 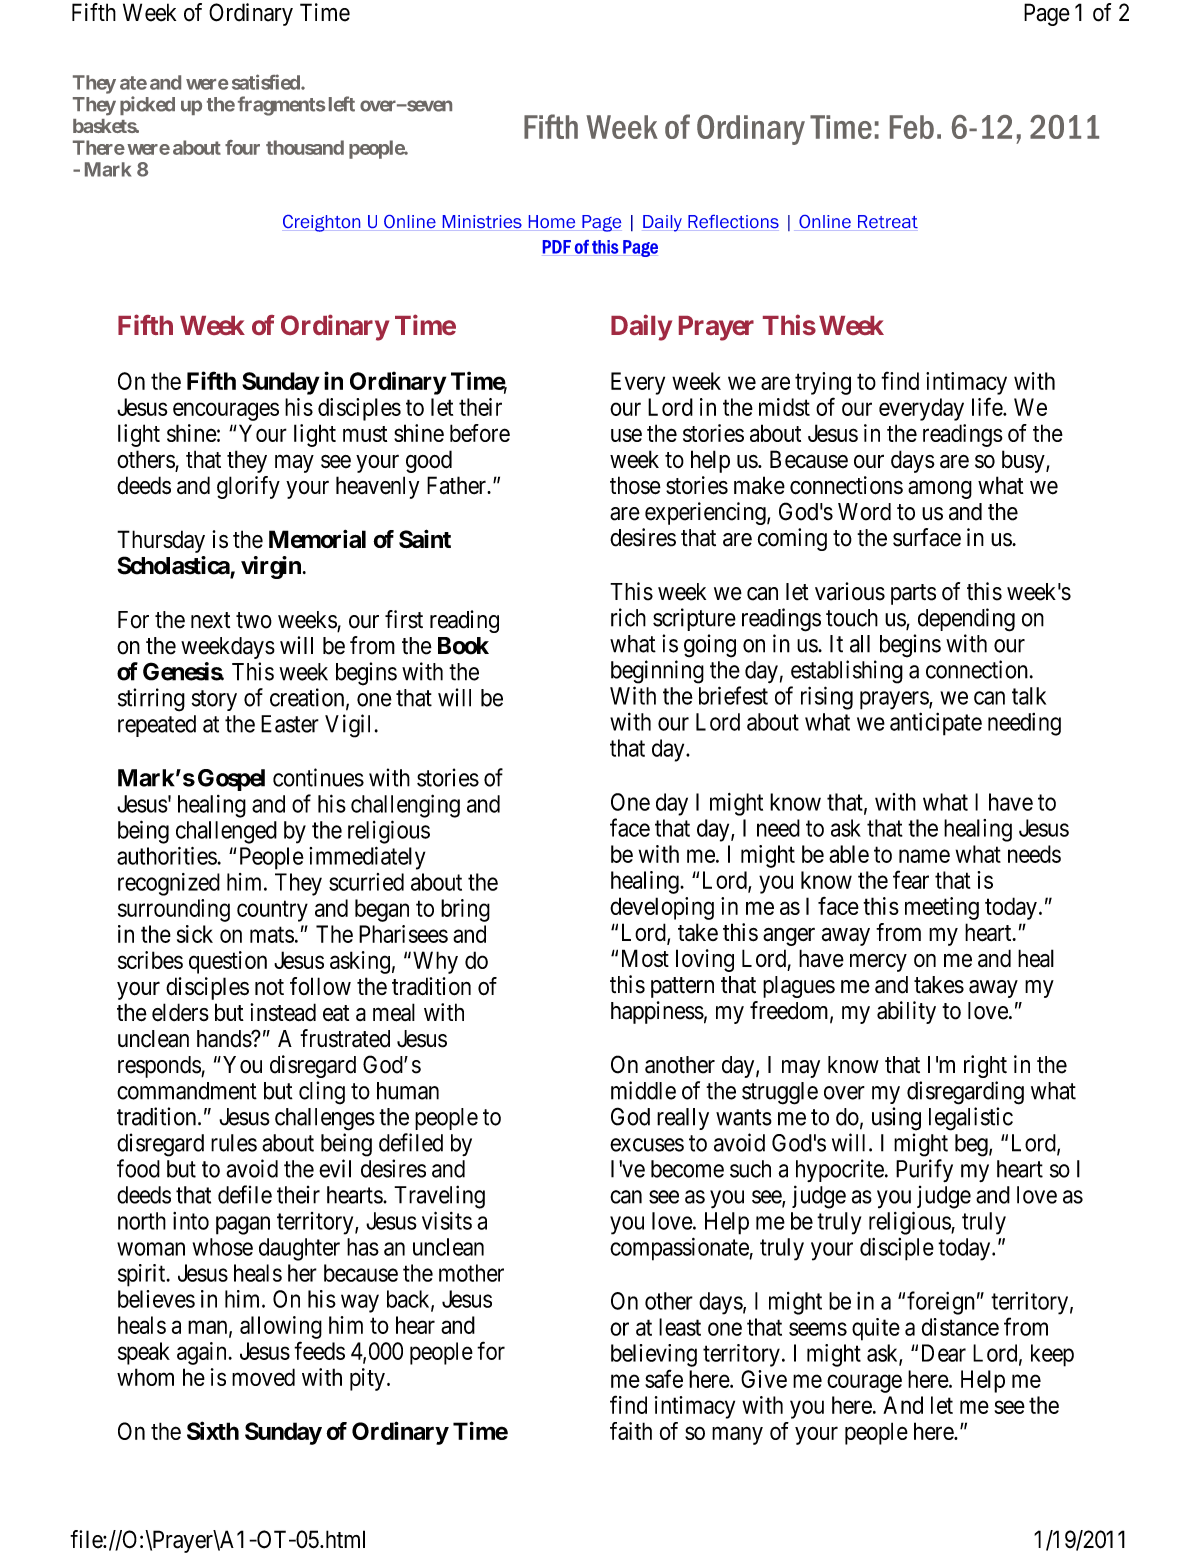 I want to click on four, so click(x=242, y=147).
